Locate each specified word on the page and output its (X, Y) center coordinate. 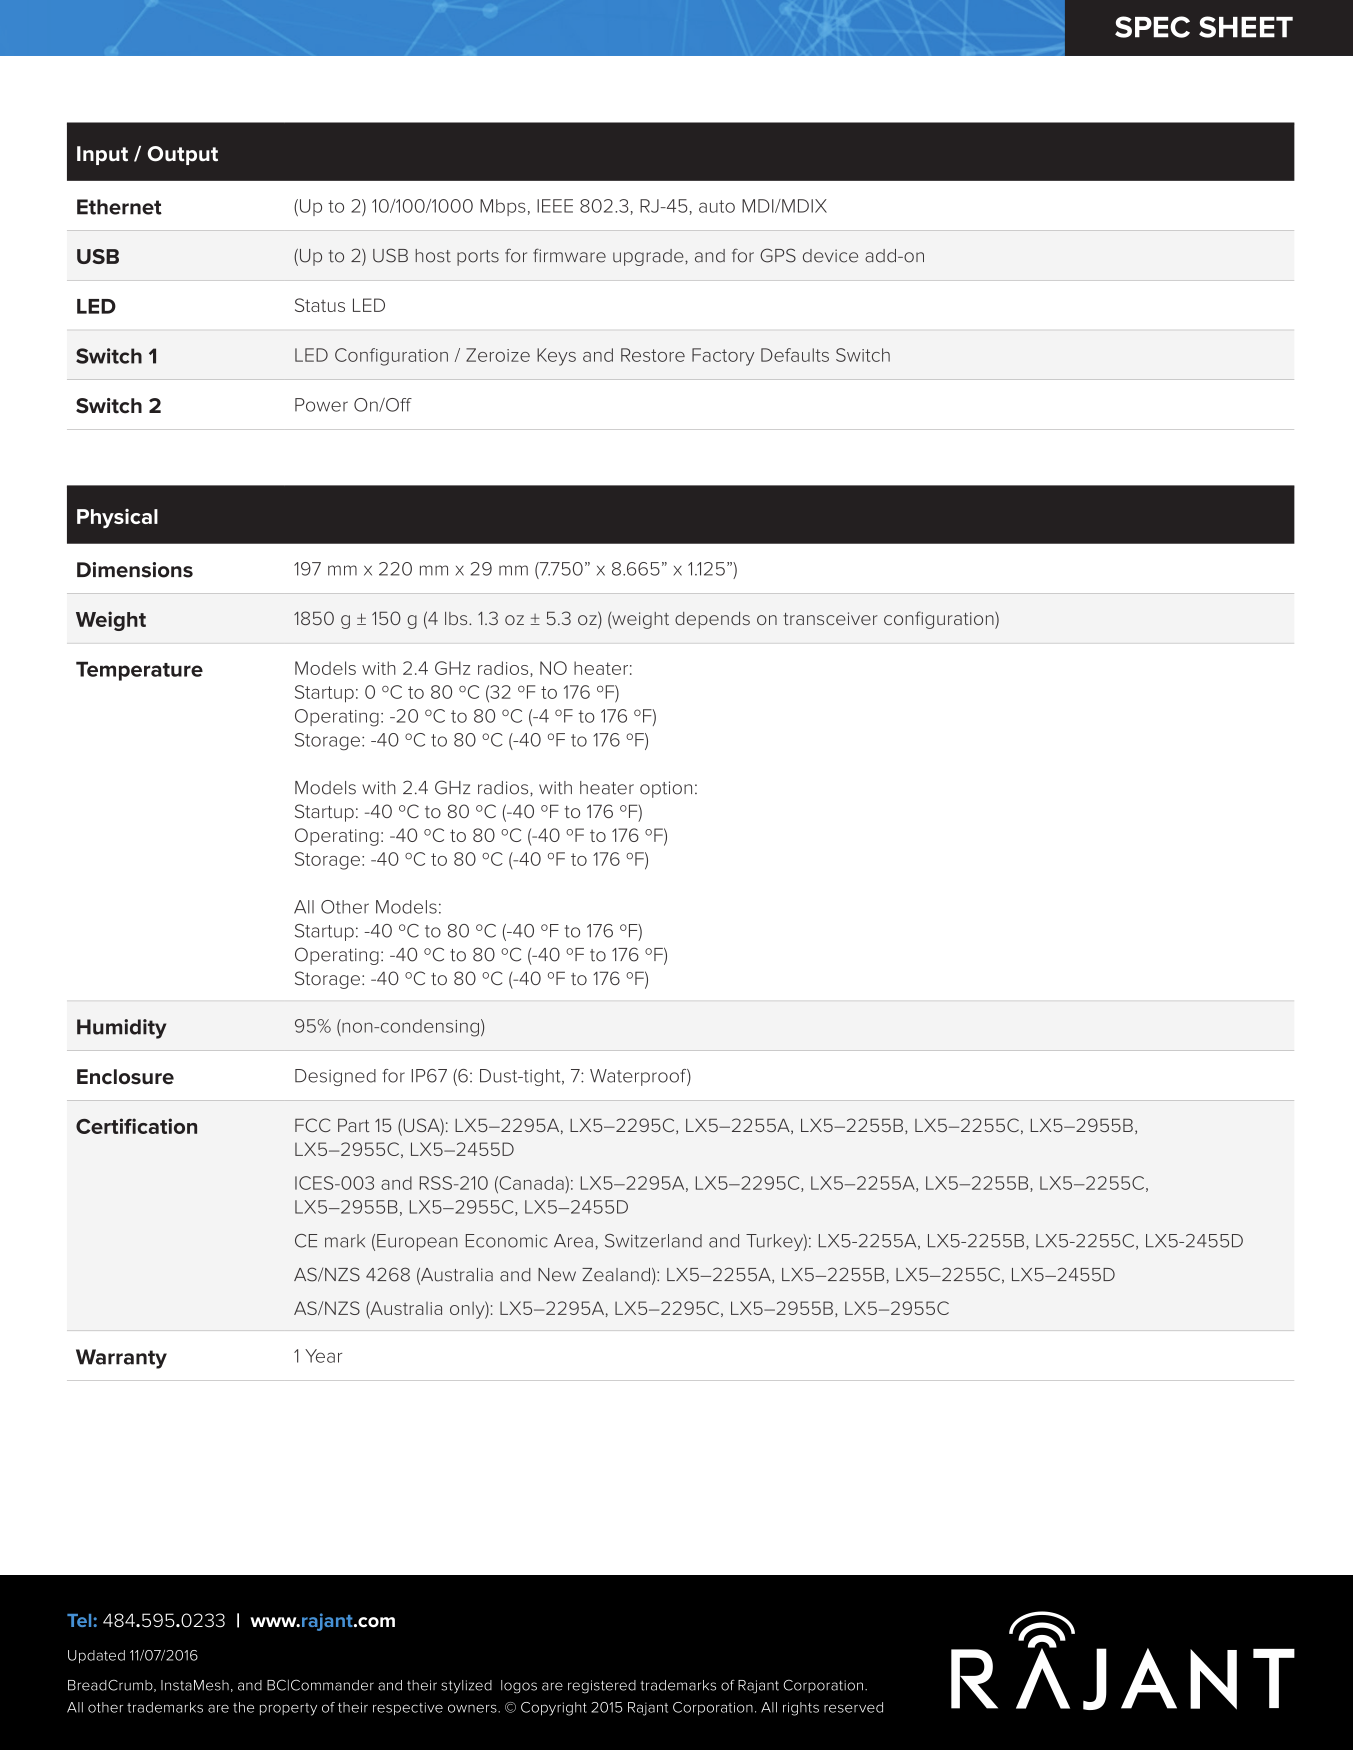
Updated (96, 1656)
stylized (466, 1687)
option (666, 789)
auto (717, 206)
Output (182, 155)
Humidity (121, 1029)
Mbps (503, 207)
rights (801, 1709)
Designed (335, 1077)
